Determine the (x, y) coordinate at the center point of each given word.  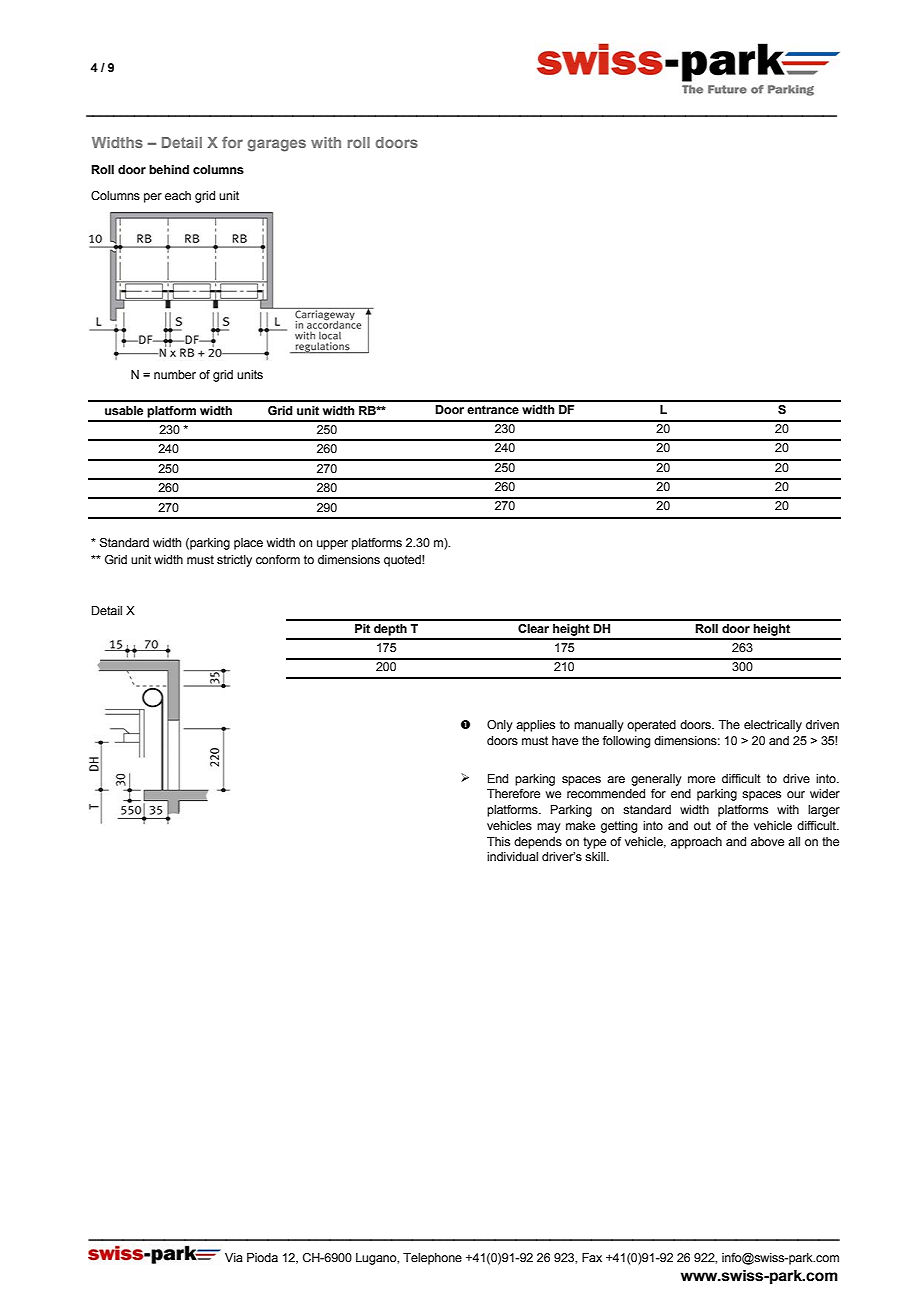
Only (500, 726)
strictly (234, 561)
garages (276, 145)
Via (234, 1257)
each (178, 195)
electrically (773, 726)
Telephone (432, 1259)
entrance (493, 409)
